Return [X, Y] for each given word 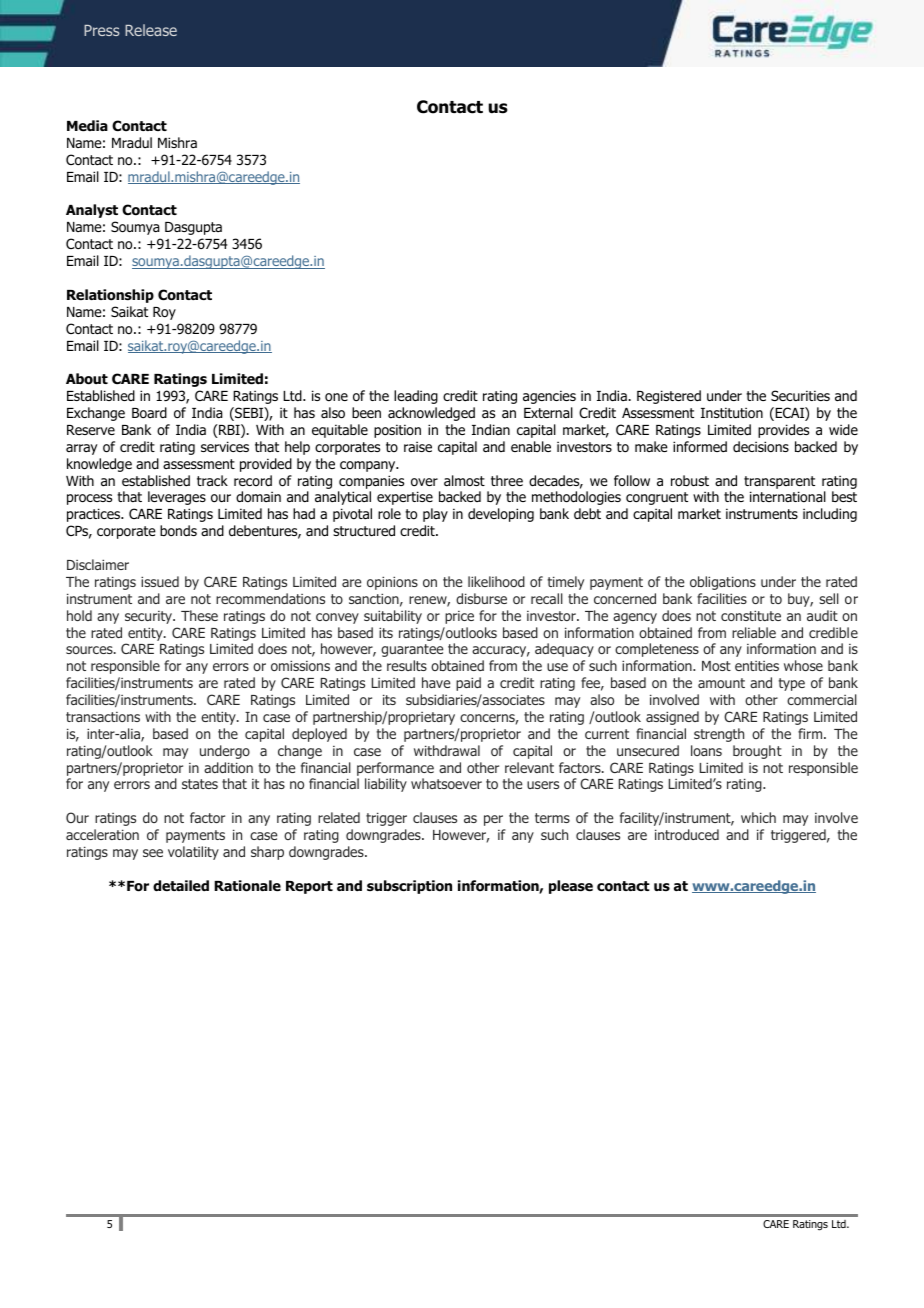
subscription [409, 887]
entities [757, 666]
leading [416, 397]
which [758, 817]
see [153, 853]
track [212, 480]
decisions [761, 446]
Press [102, 30]
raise [418, 446]
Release [151, 30]
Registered [669, 397]
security [150, 617]
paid [468, 684]
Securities [800, 395]
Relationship [110, 296]
